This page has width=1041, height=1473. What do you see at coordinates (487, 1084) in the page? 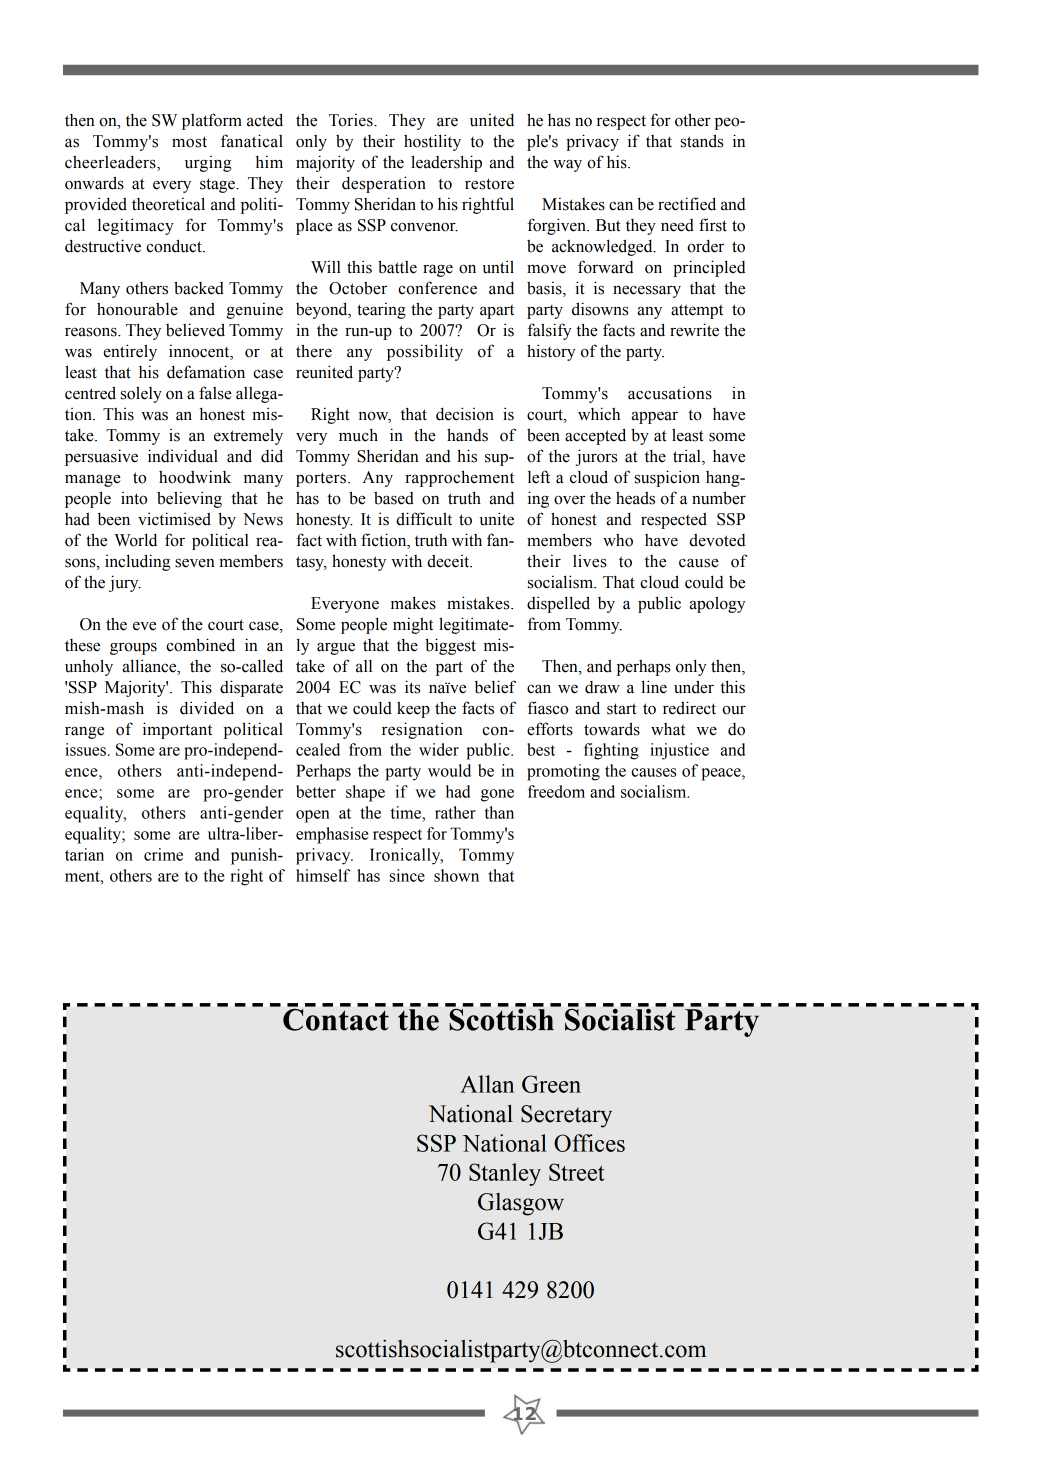
I see `Allan` at bounding box center [487, 1084].
